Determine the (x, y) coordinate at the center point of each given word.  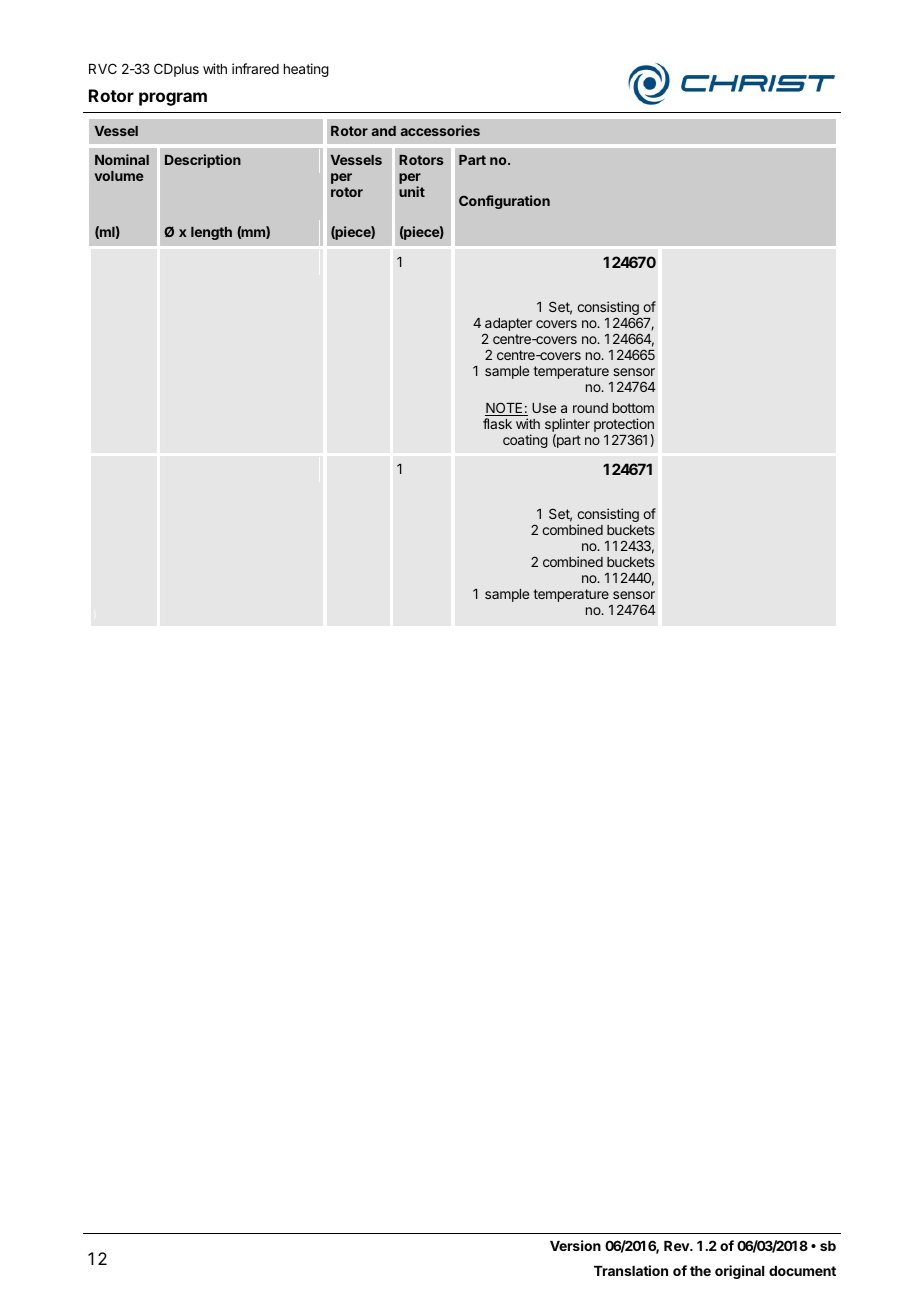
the (700, 1271)
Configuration (504, 202)
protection (624, 426)
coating (525, 441)
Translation (631, 1270)
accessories (440, 130)
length (211, 233)
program (173, 99)
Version (575, 1245)
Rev (677, 1246)
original (739, 1272)
